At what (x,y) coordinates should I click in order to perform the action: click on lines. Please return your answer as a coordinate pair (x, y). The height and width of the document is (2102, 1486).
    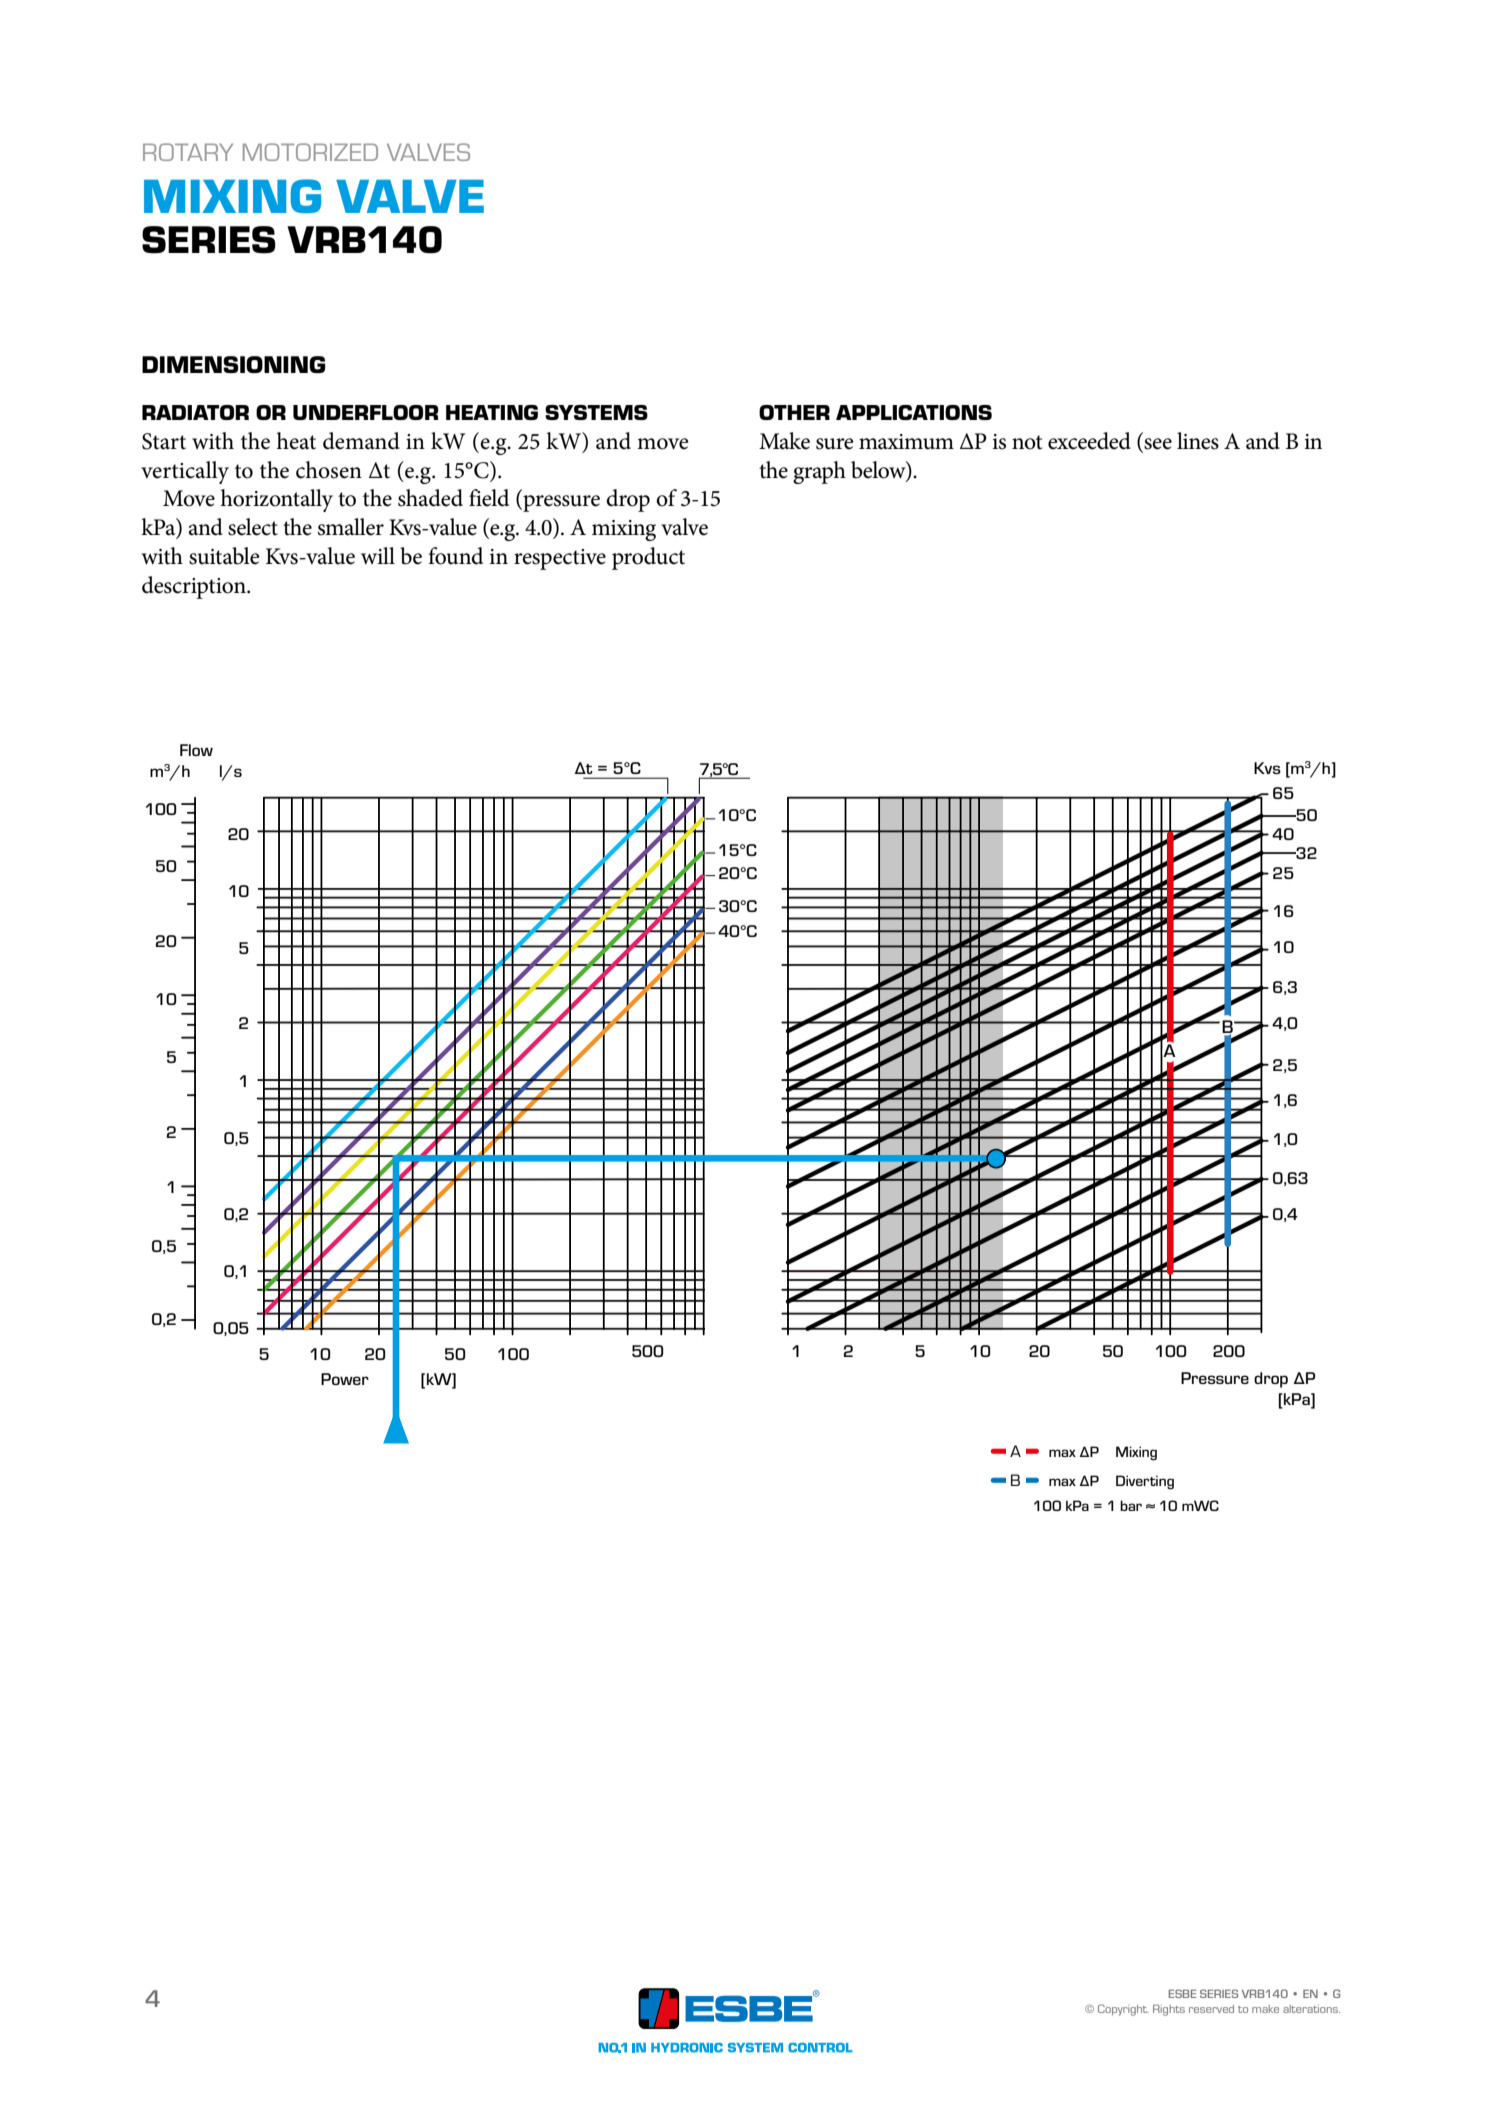
    Looking at the image, I should click on (1198, 441).
